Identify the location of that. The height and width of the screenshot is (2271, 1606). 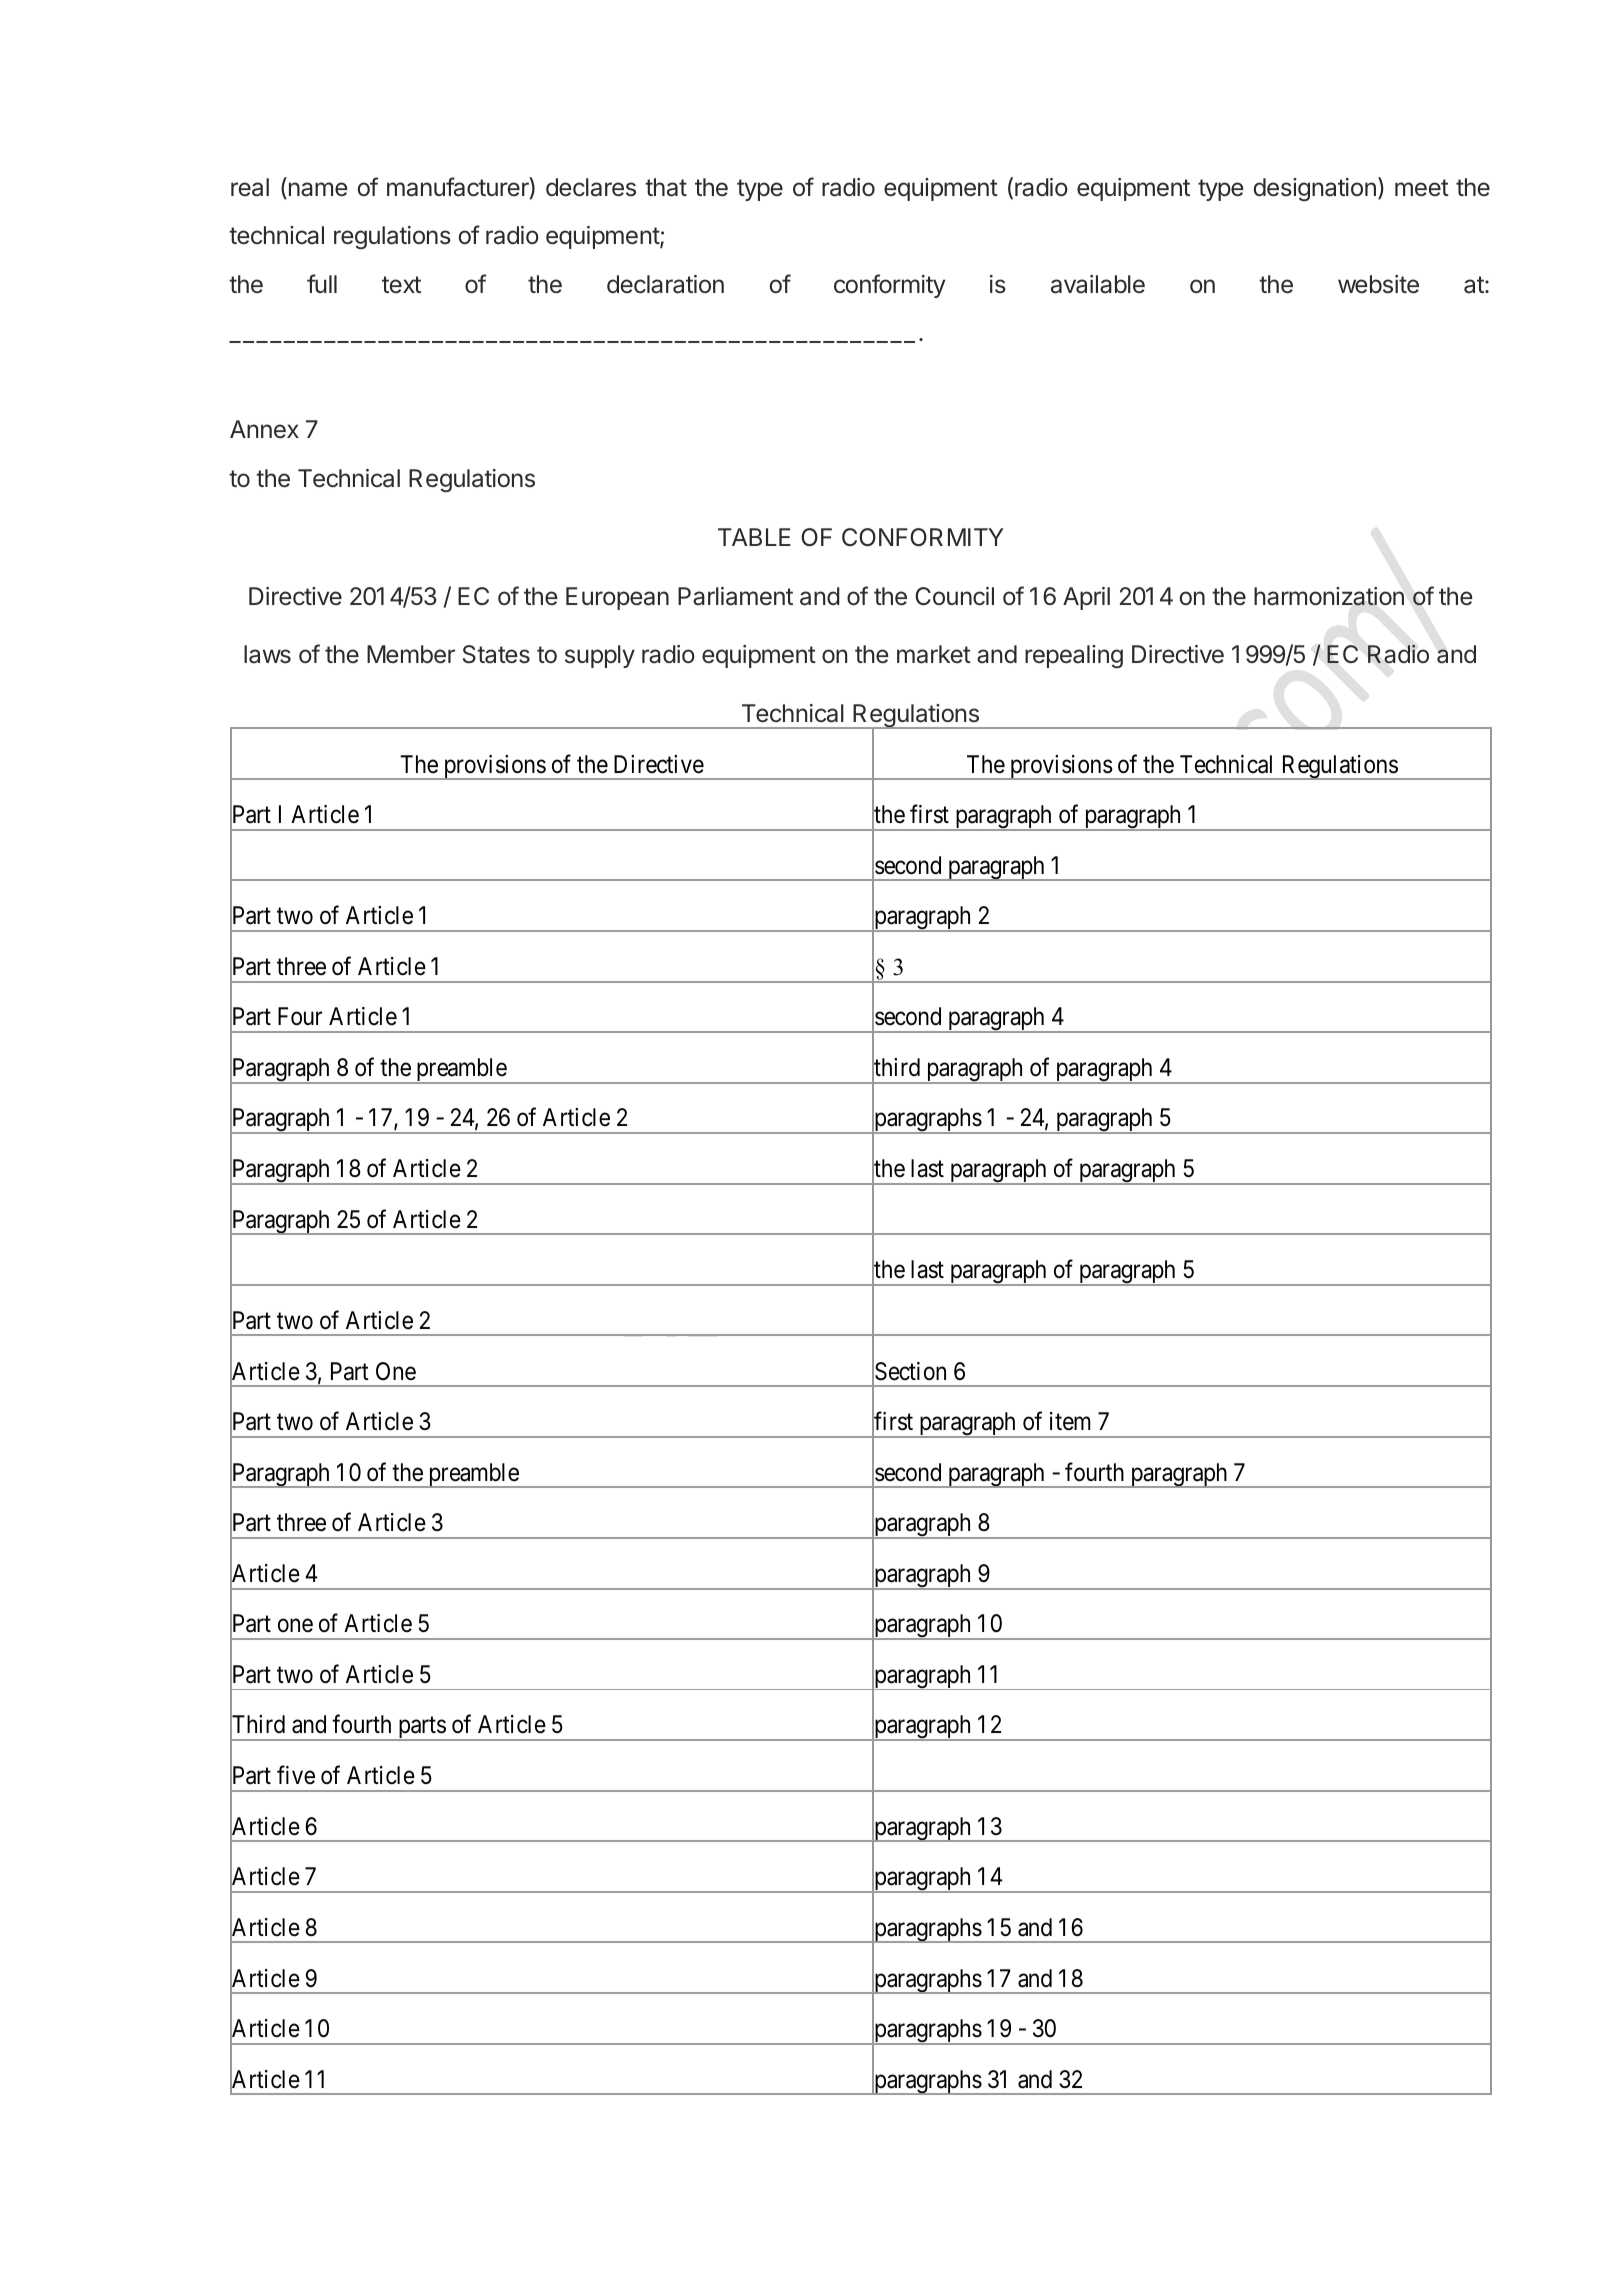
(666, 187).
